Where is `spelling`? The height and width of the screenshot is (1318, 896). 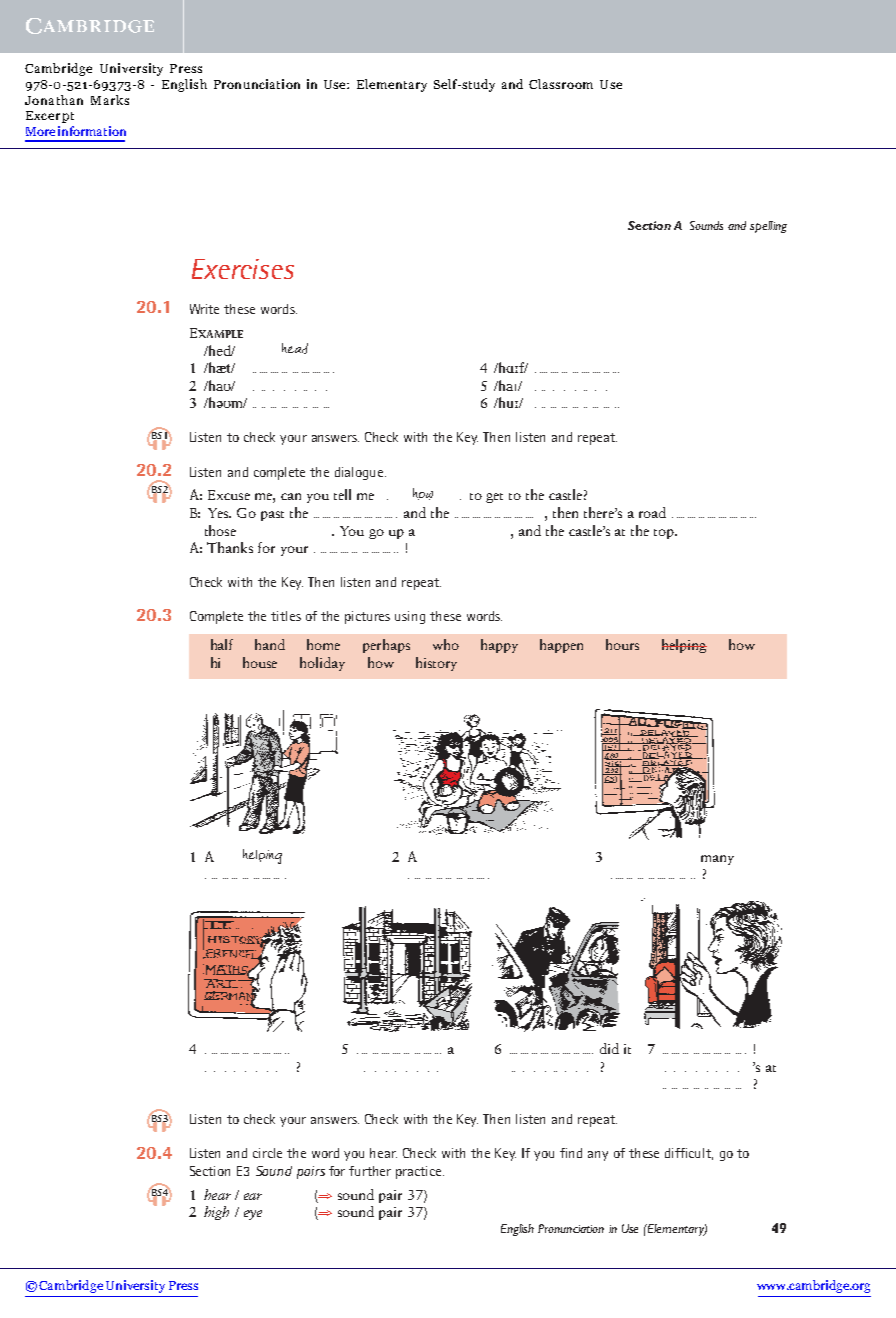
spelling is located at coordinates (768, 227).
